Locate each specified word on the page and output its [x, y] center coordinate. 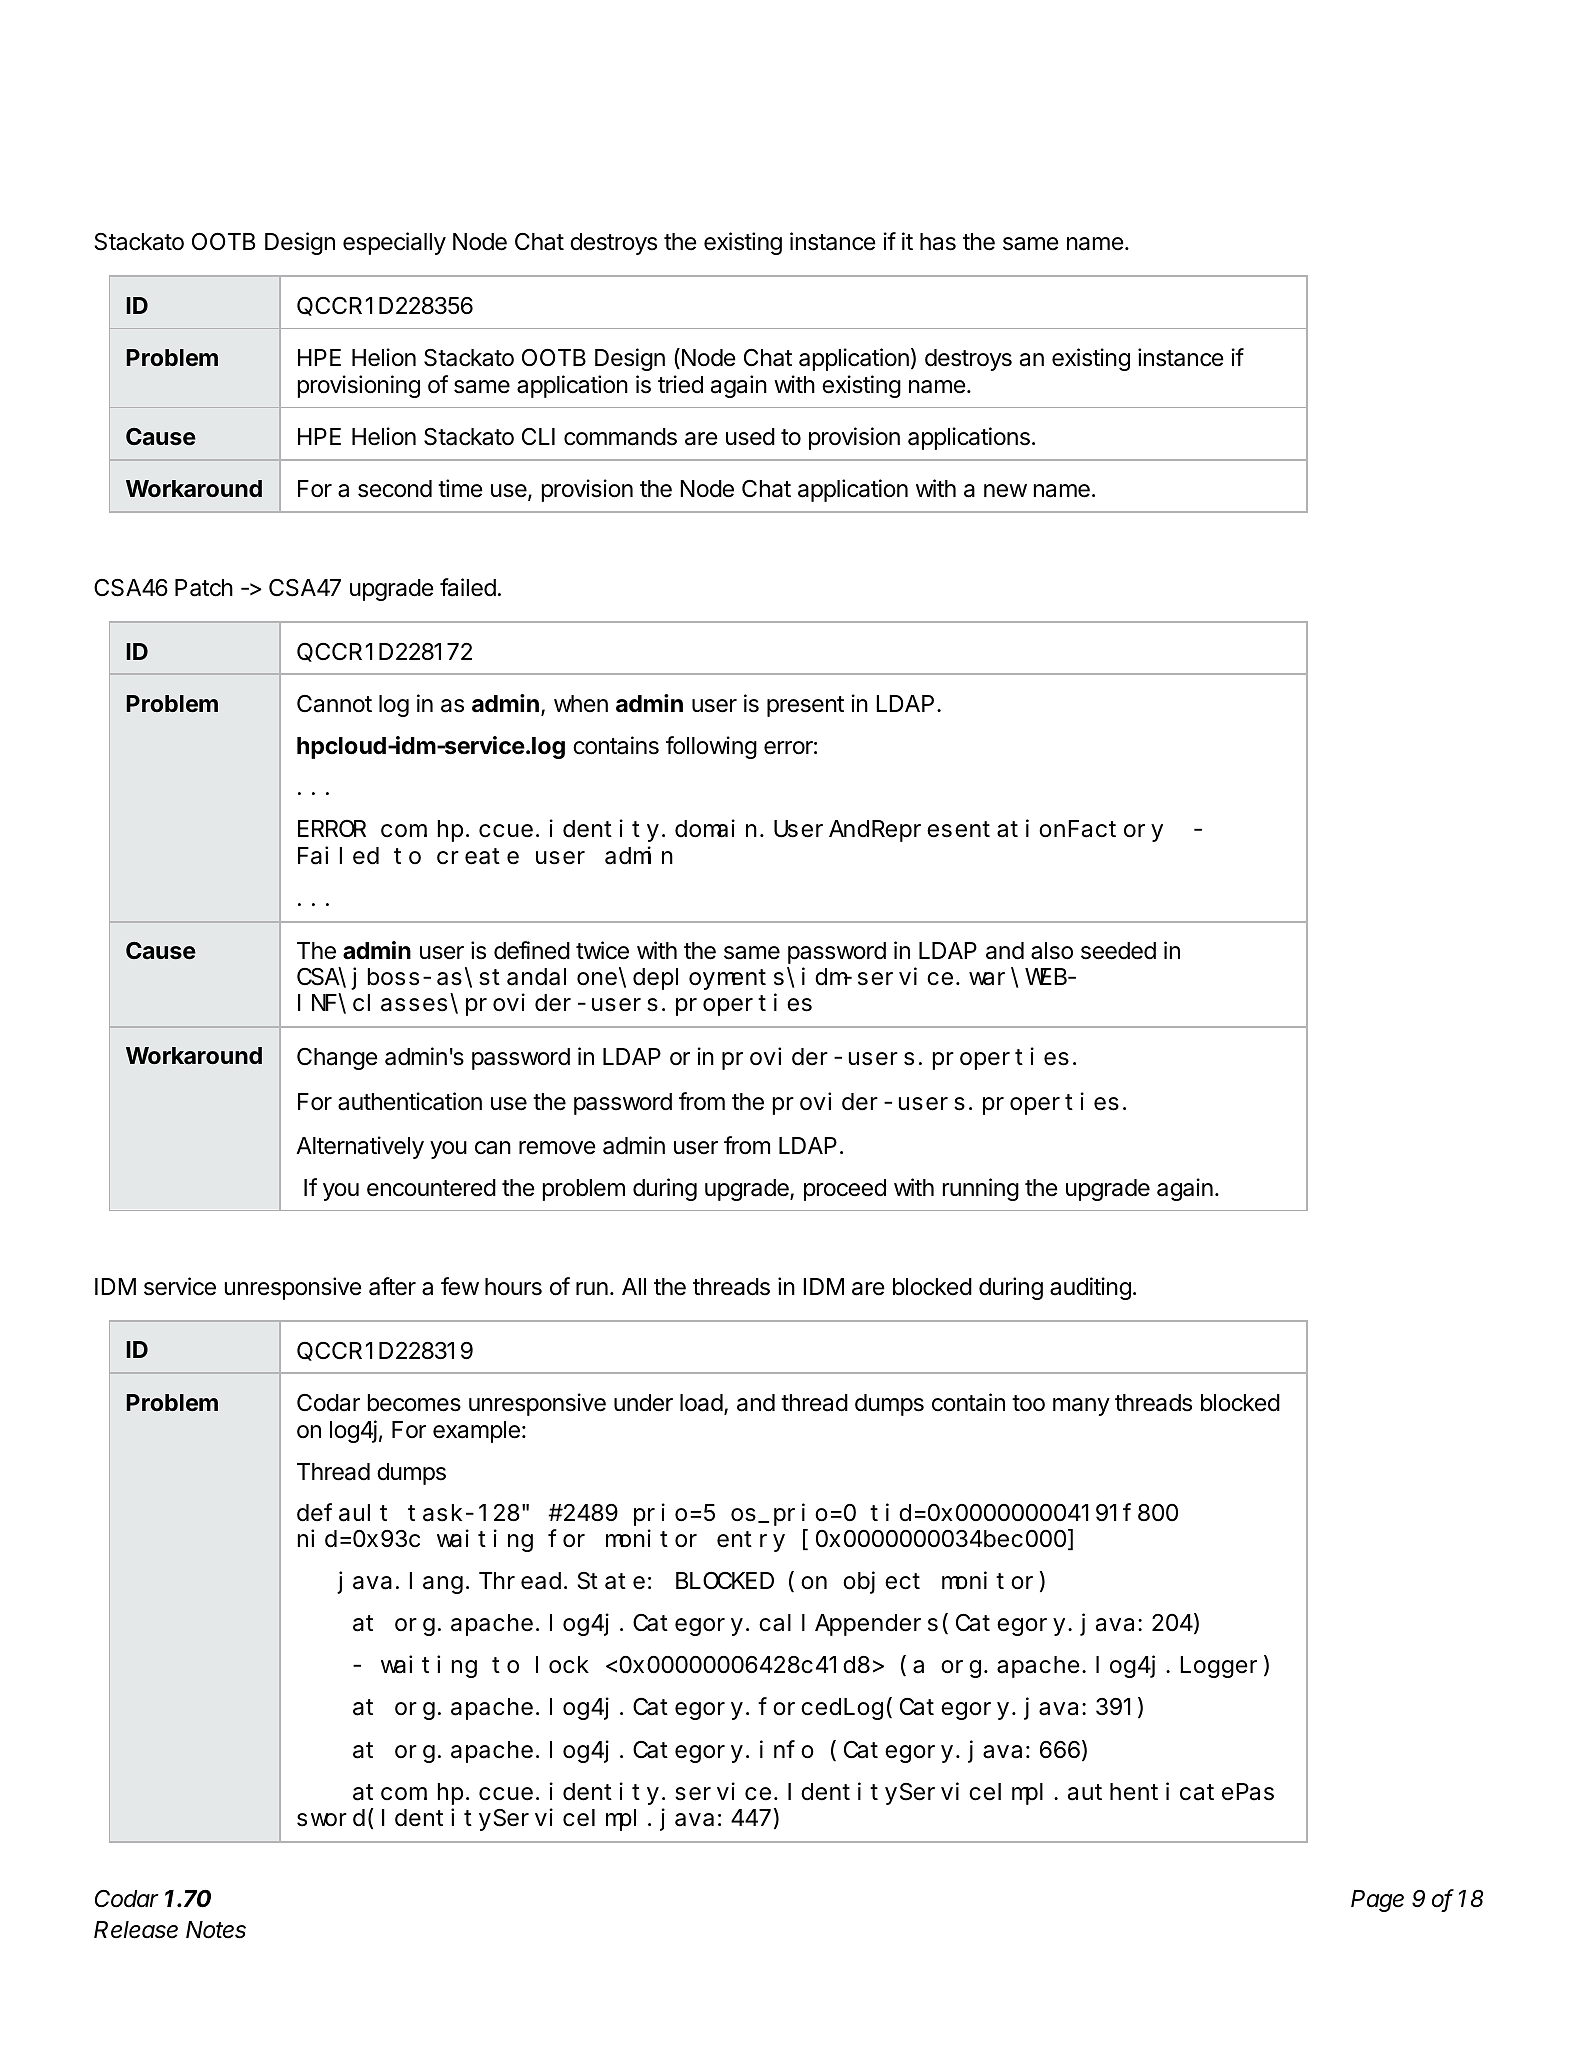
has [938, 242]
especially [394, 243]
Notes [216, 1930]
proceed [845, 1190]
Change [337, 1059]
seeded [1118, 951]
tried [680, 384]
